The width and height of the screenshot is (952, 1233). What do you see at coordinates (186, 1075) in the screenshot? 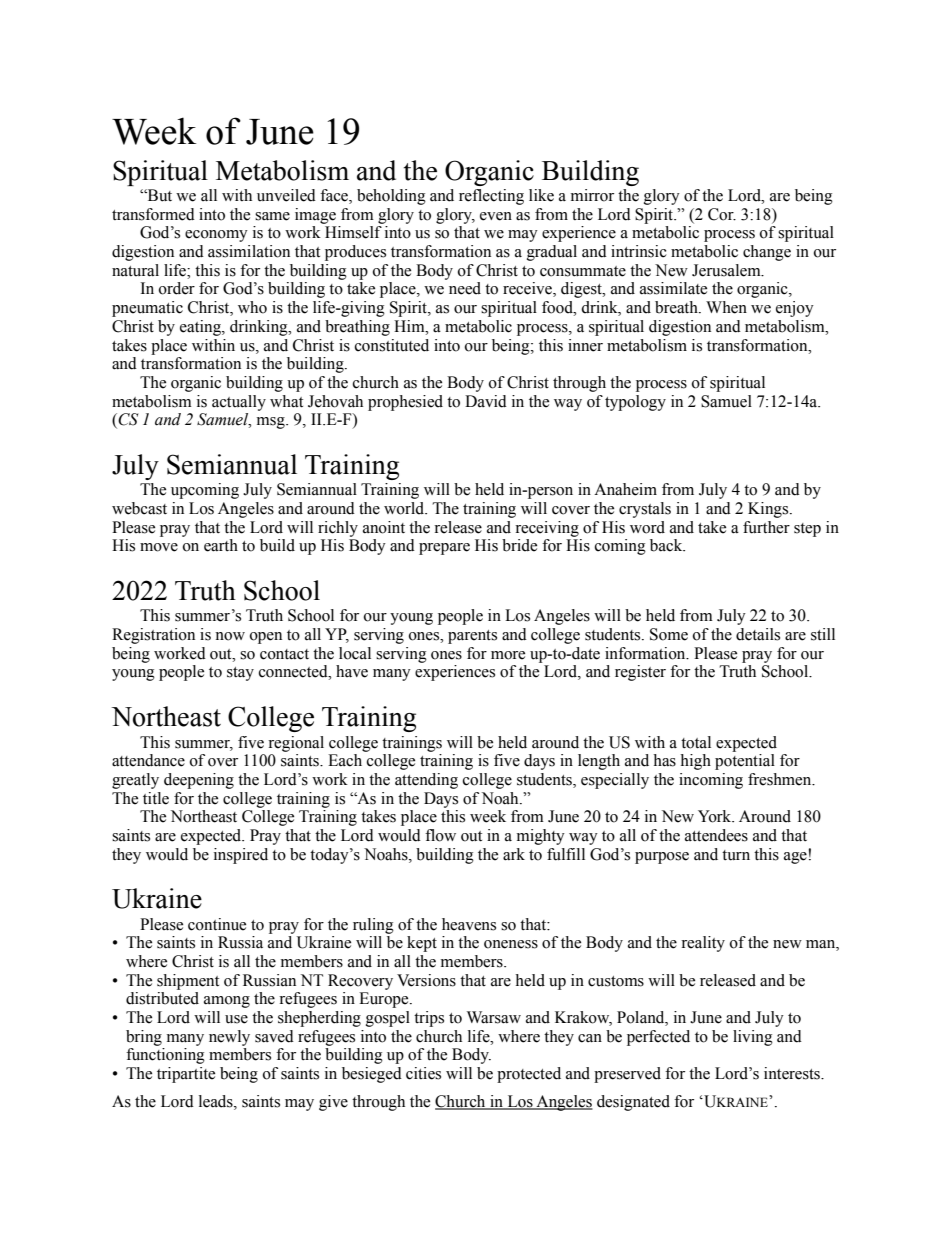
I see `tripartite` at bounding box center [186, 1075].
